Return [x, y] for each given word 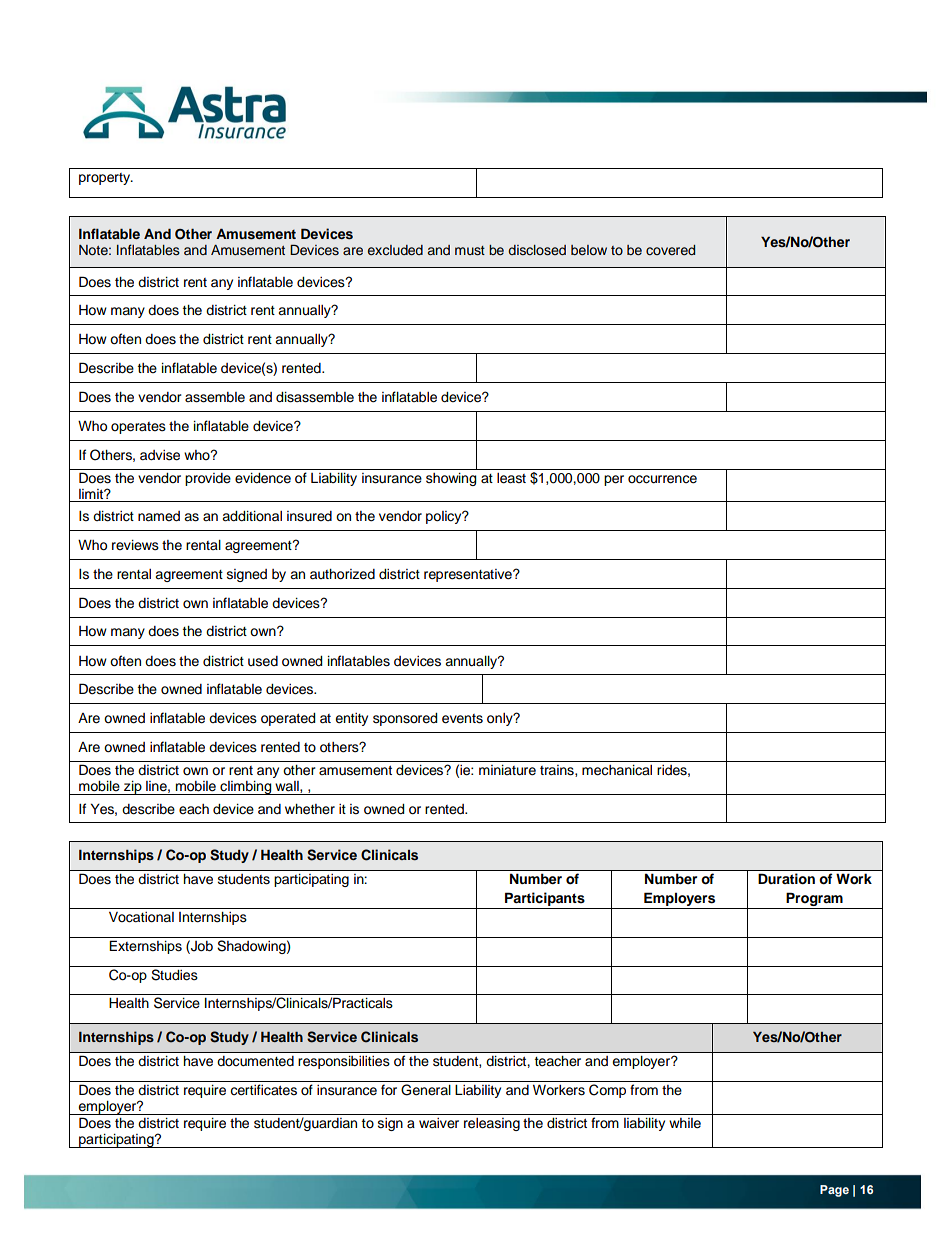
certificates [263, 1090]
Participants [545, 899]
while [685, 1123]
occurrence [662, 479]
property [106, 179]
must [470, 251]
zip [133, 788]
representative [469, 575]
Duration [786, 879]
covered [670, 250]
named [159, 516]
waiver [439, 1123]
